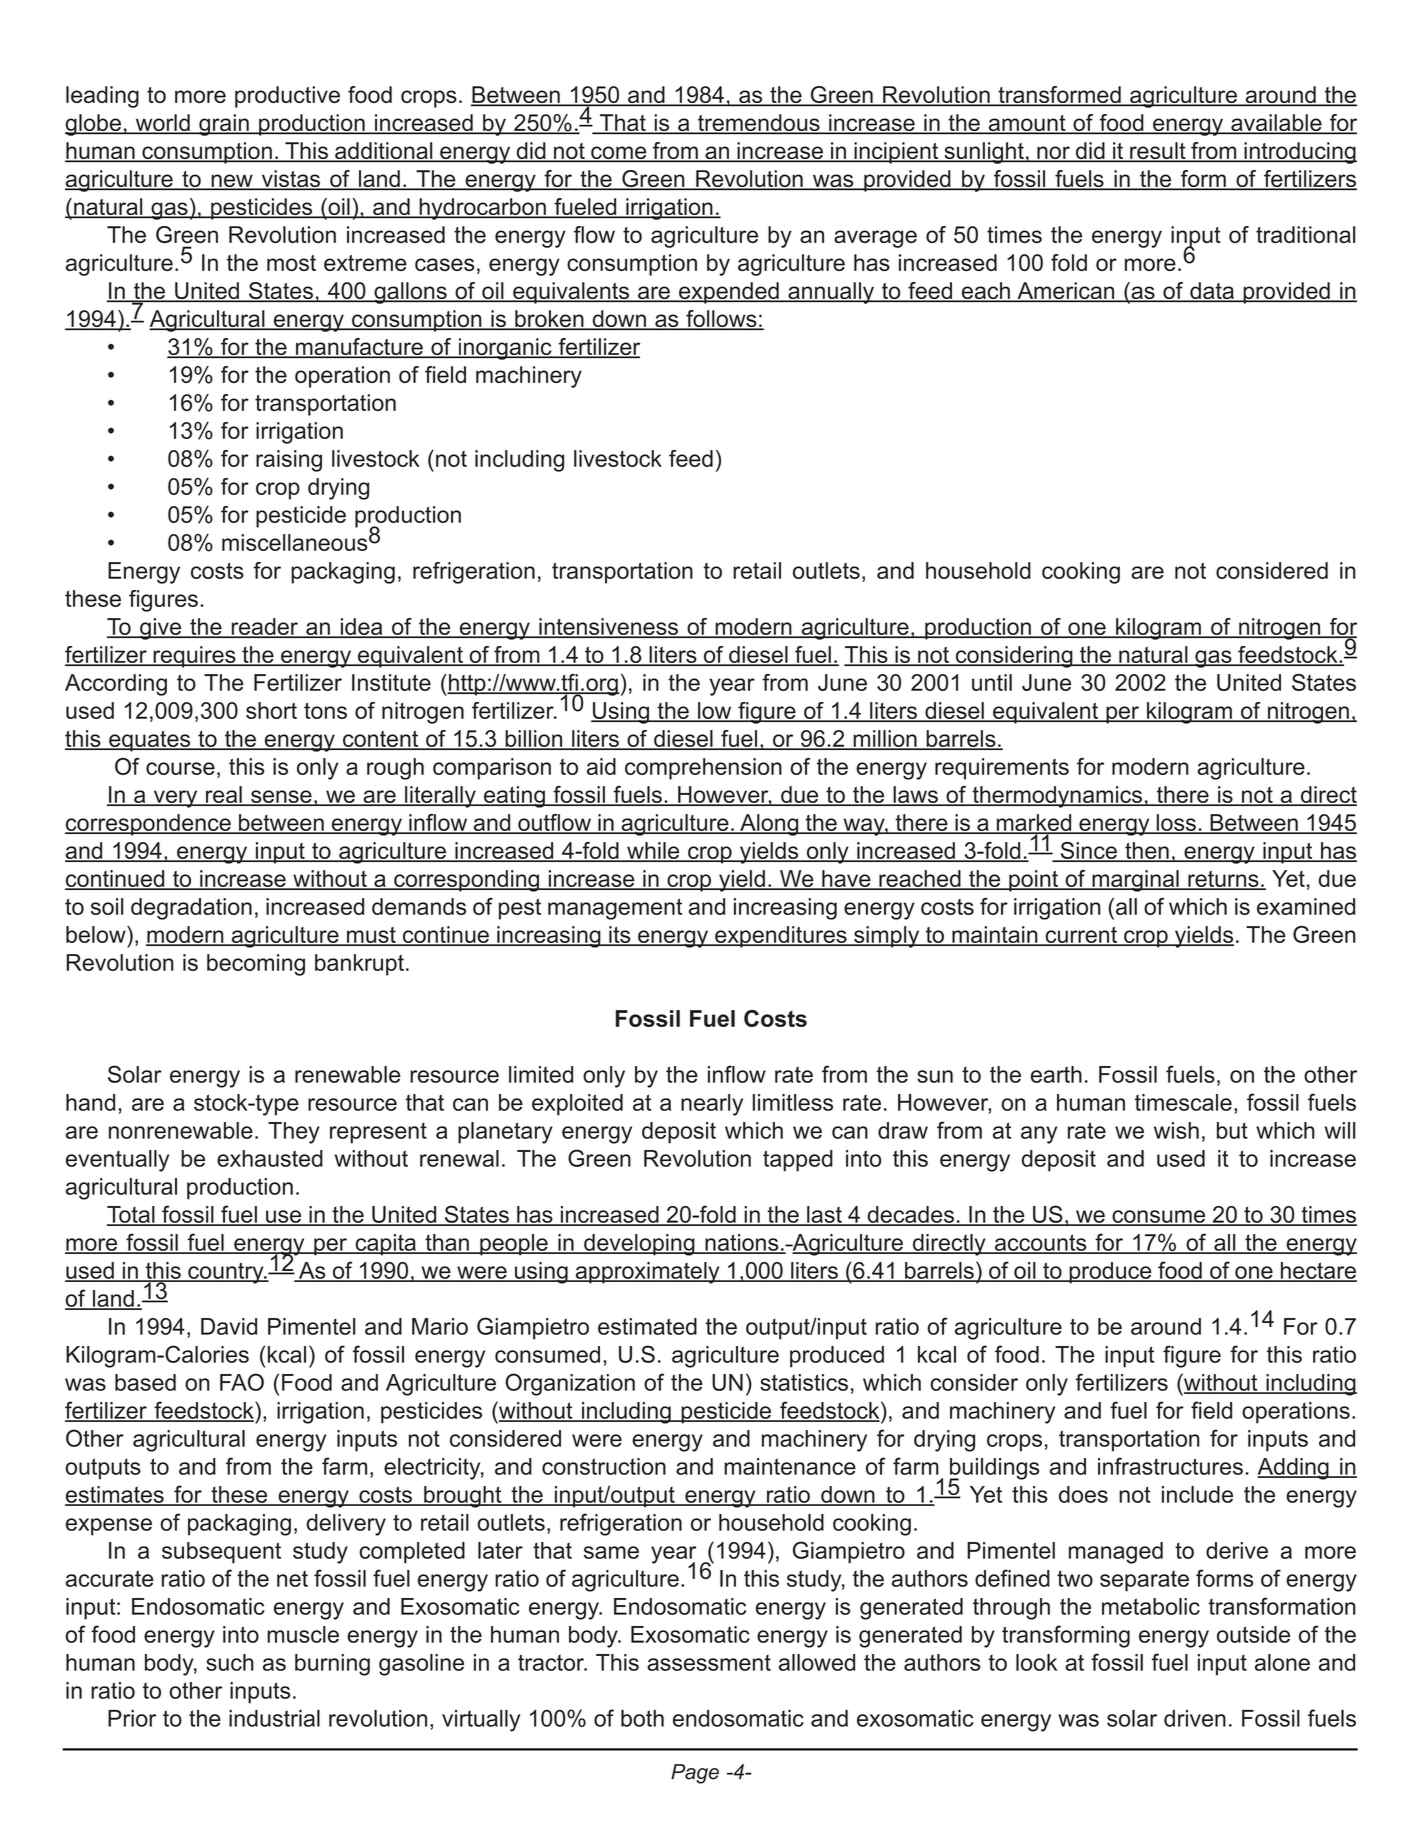 The height and width of the image is (1840, 1422). What do you see at coordinates (256, 965) in the image?
I see `becoming` at bounding box center [256, 965].
